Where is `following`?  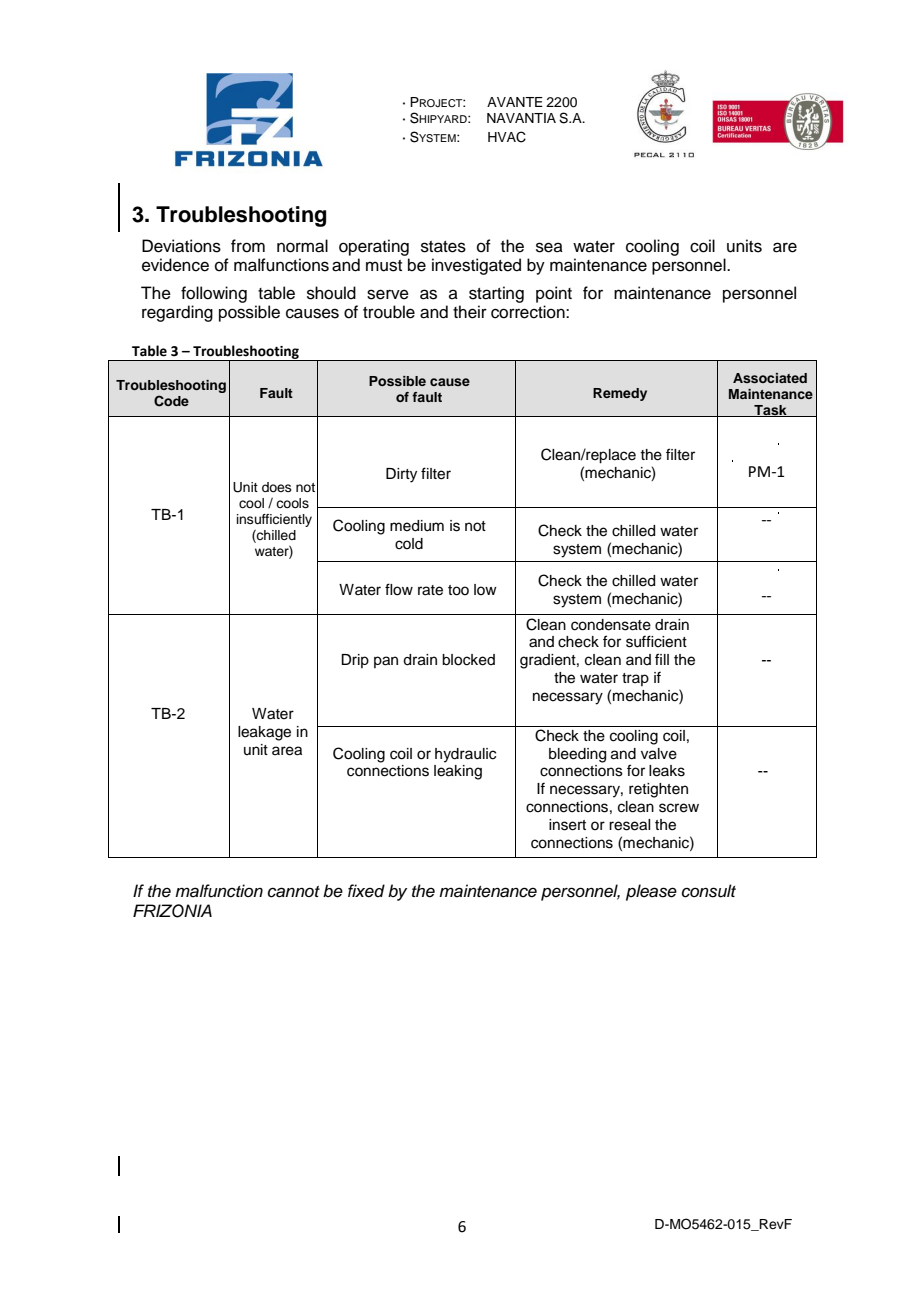 following is located at coordinates (214, 294).
